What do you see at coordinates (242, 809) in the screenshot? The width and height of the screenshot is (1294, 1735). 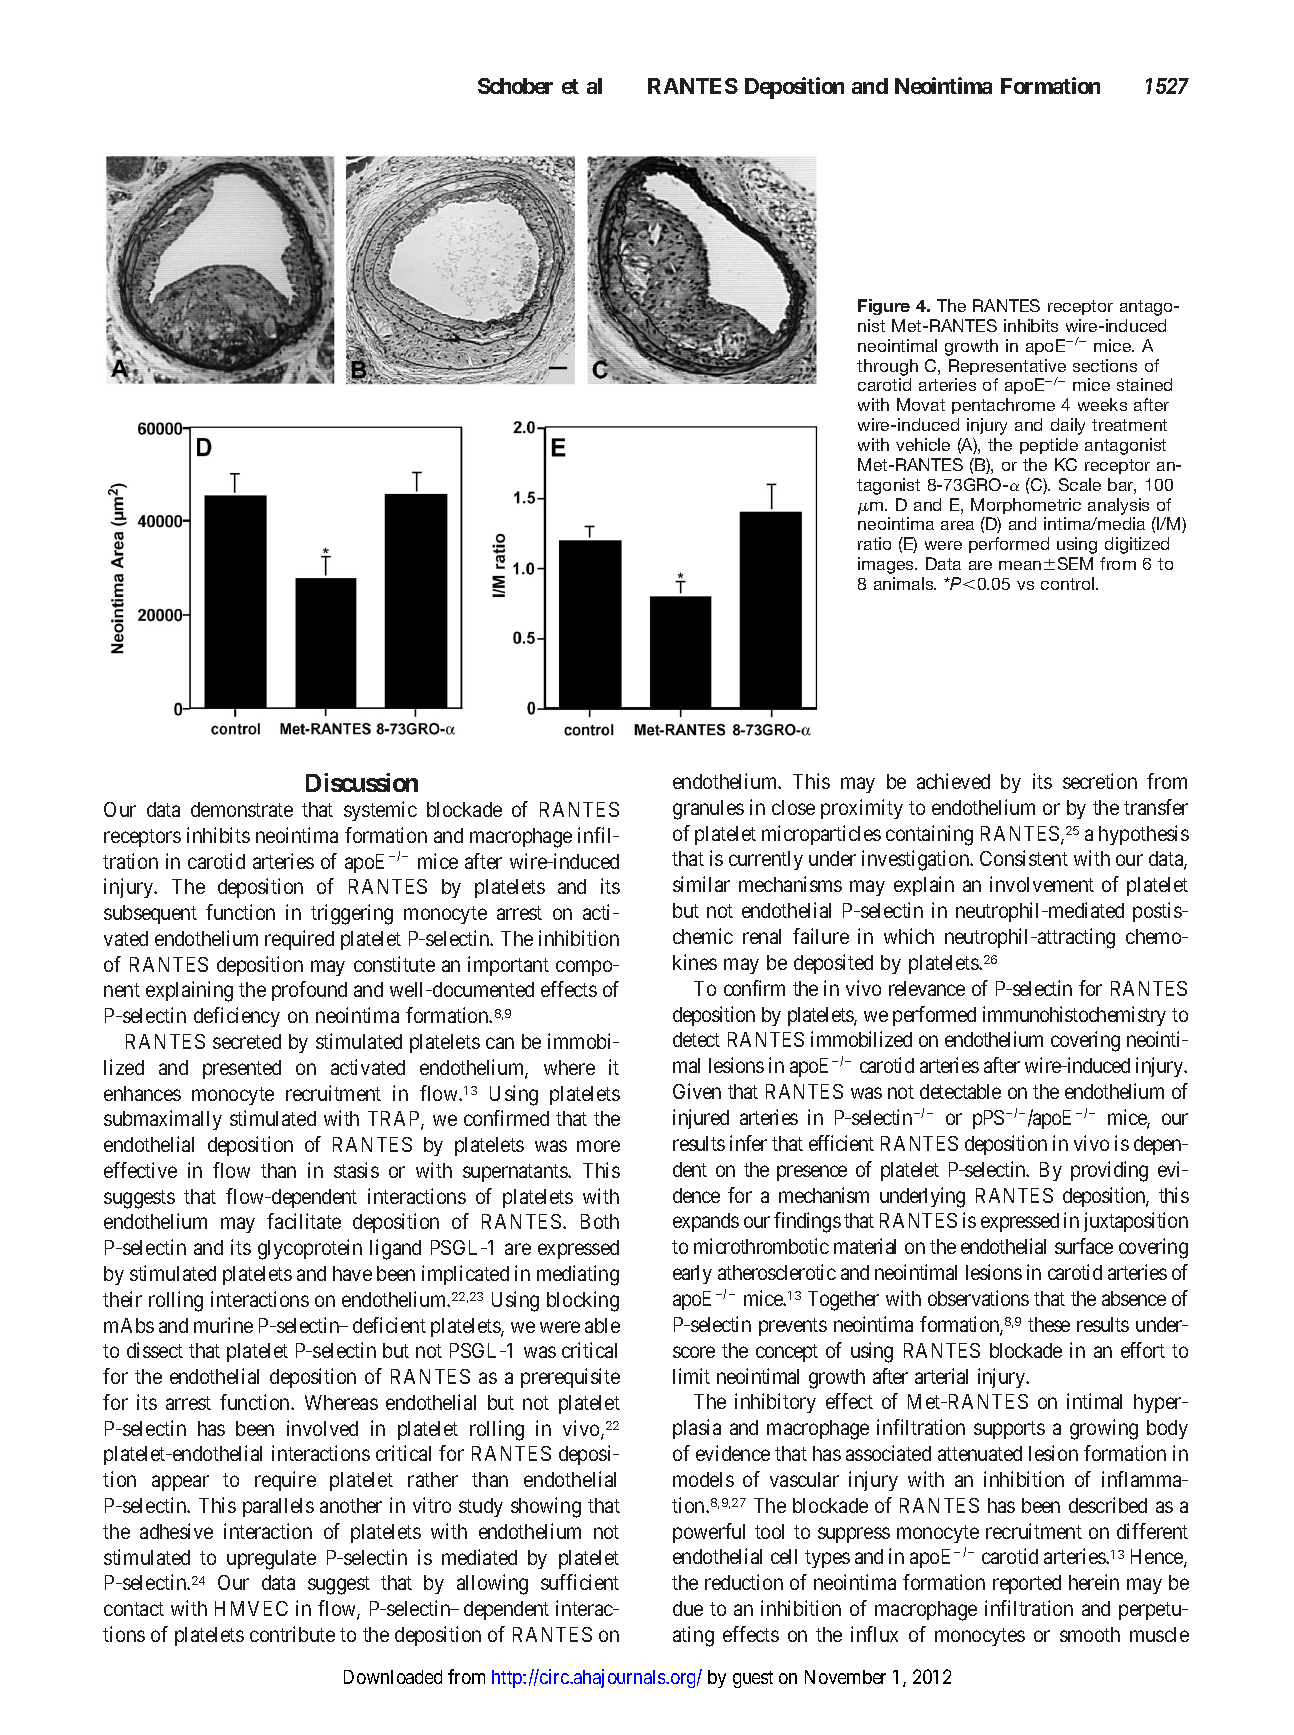 I see `demonstrate` at bounding box center [242, 809].
